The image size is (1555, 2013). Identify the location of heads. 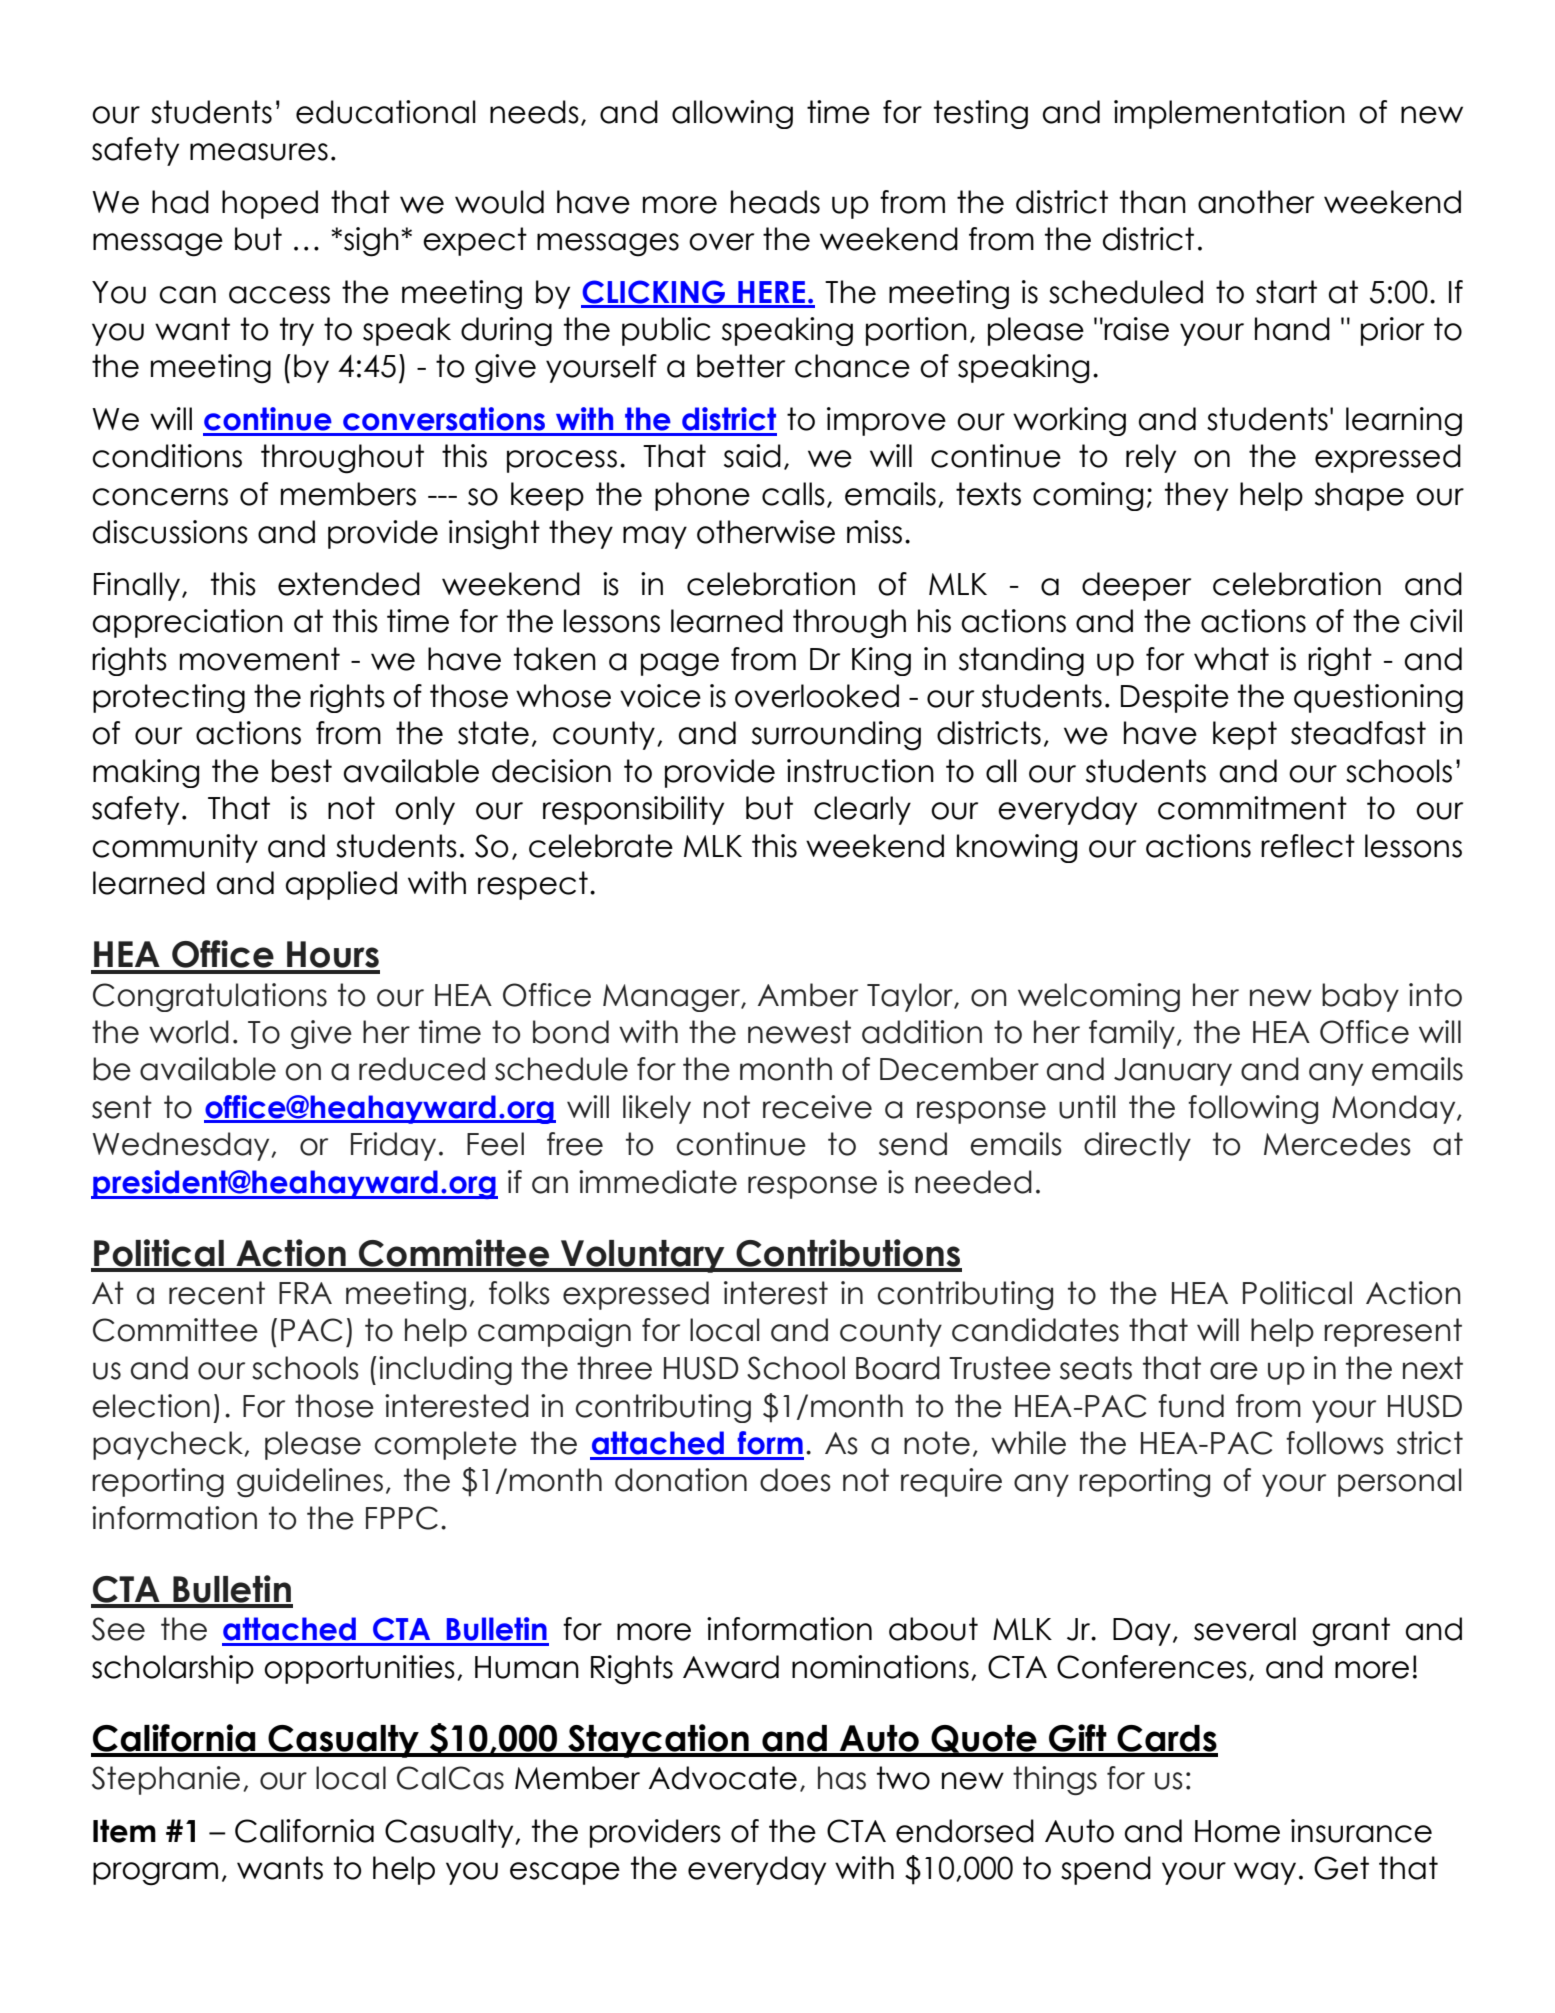
(775, 202).
